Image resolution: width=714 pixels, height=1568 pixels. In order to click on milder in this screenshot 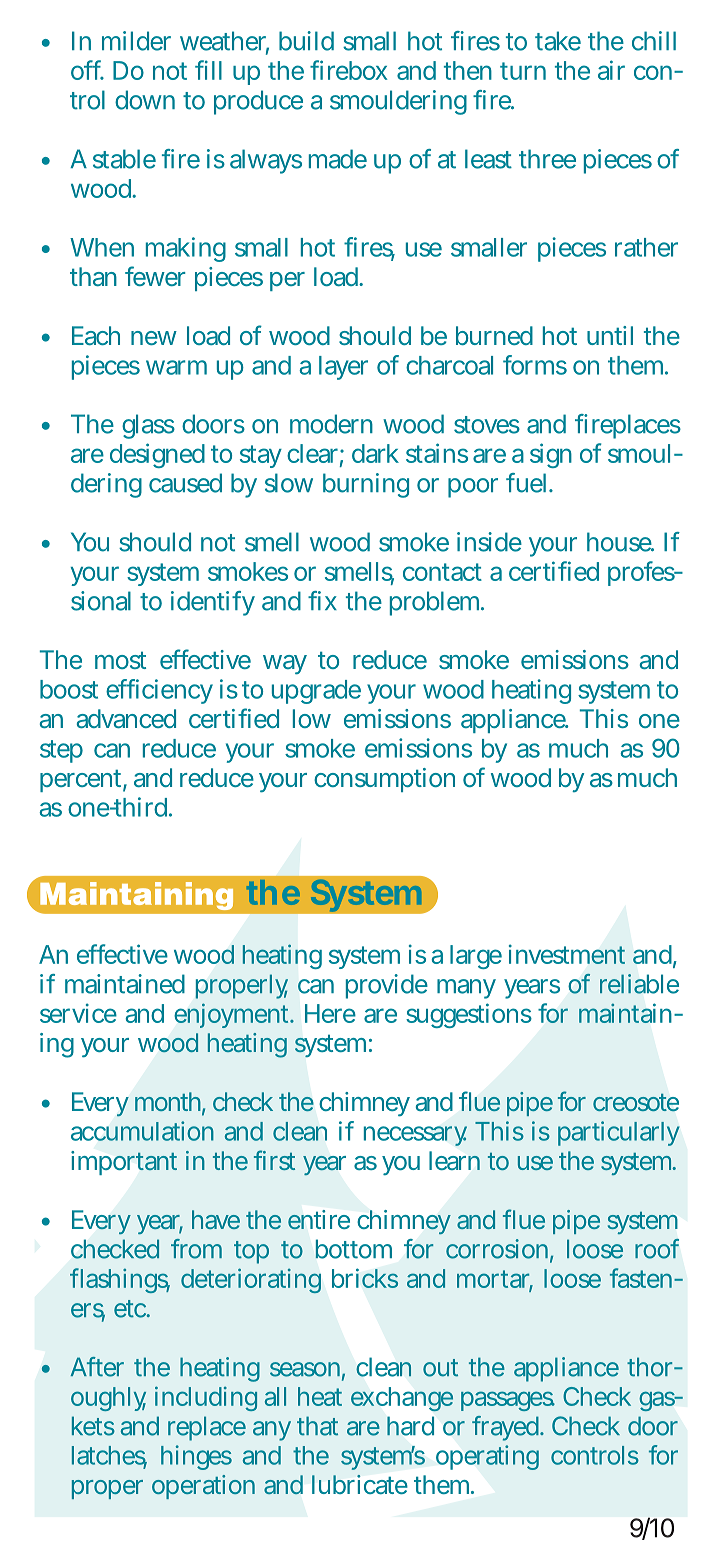, I will do `click(136, 41)`.
